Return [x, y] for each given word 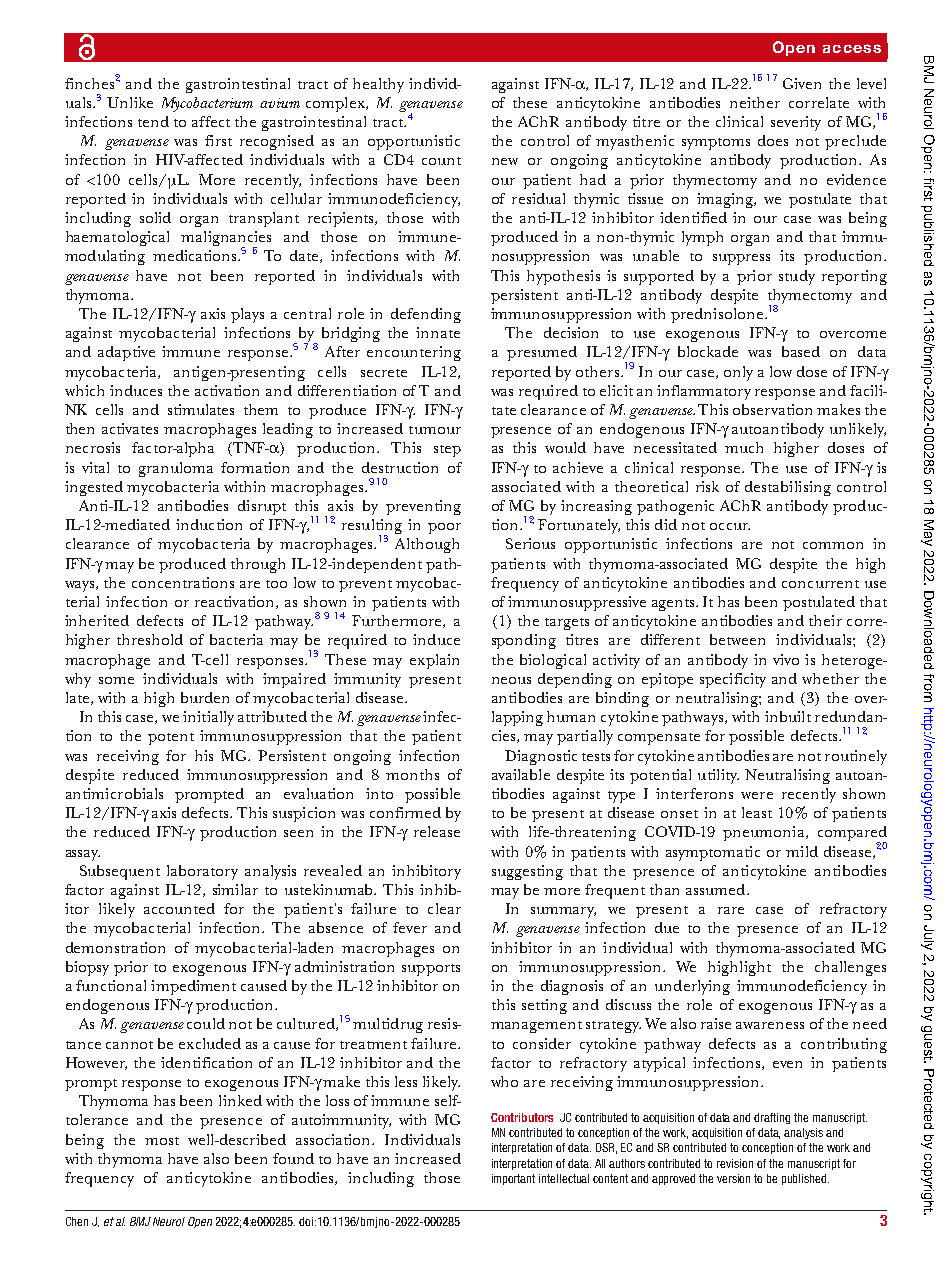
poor [444, 528]
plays [247, 315]
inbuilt [788, 716]
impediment [193, 987]
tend [153, 121]
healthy [378, 85]
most [162, 1141]
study [797, 277]
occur [730, 526]
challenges [850, 968]
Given [802, 83]
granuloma [176, 469]
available [521, 774]
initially [208, 718]
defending [426, 315]
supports [431, 970]
